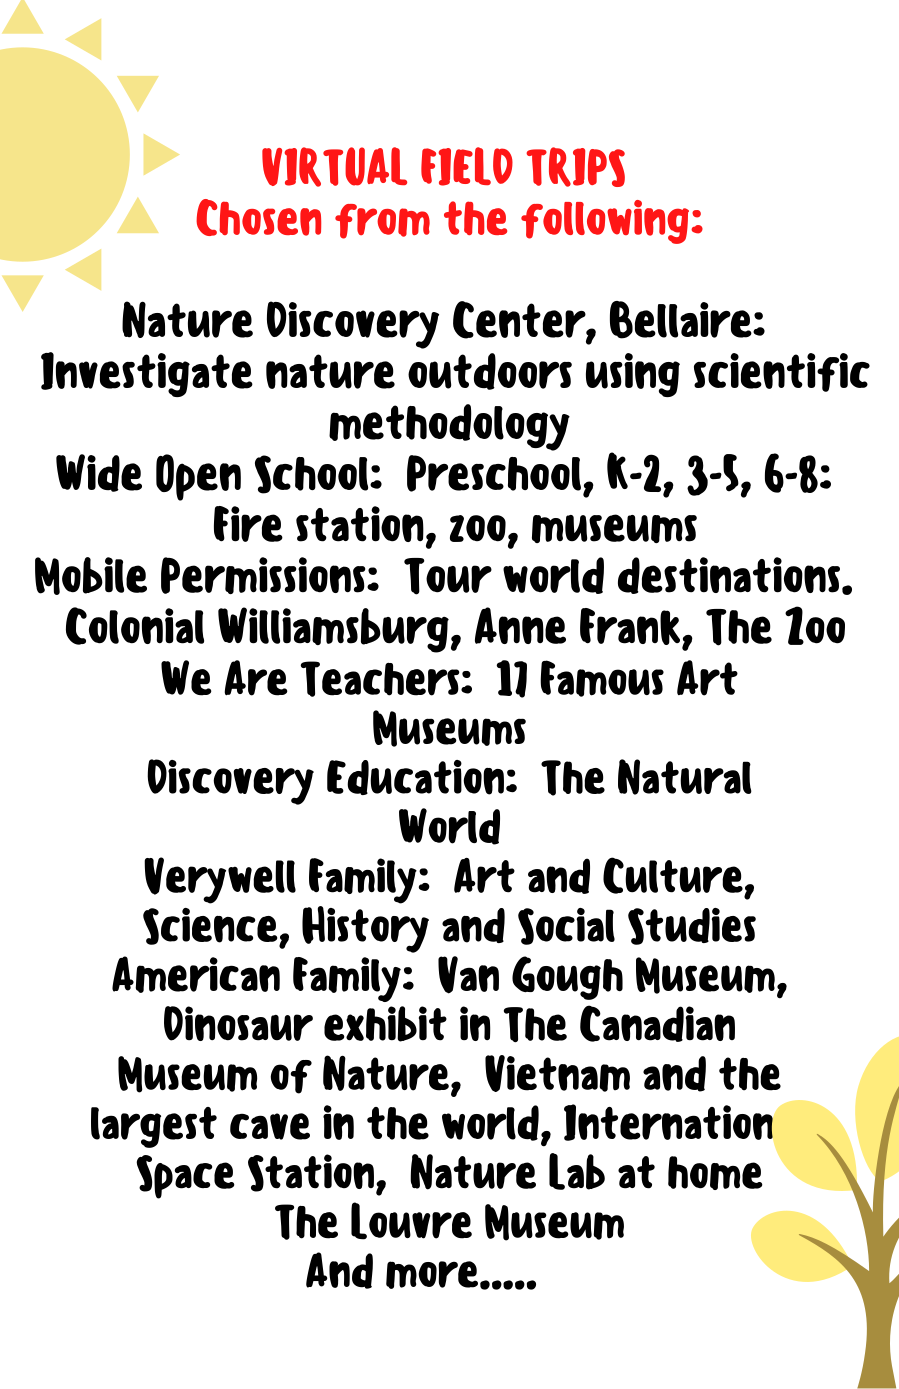 This page has width=899, height=1389. What do you see at coordinates (448, 576) in the page?
I see `Tour` at bounding box center [448, 576].
